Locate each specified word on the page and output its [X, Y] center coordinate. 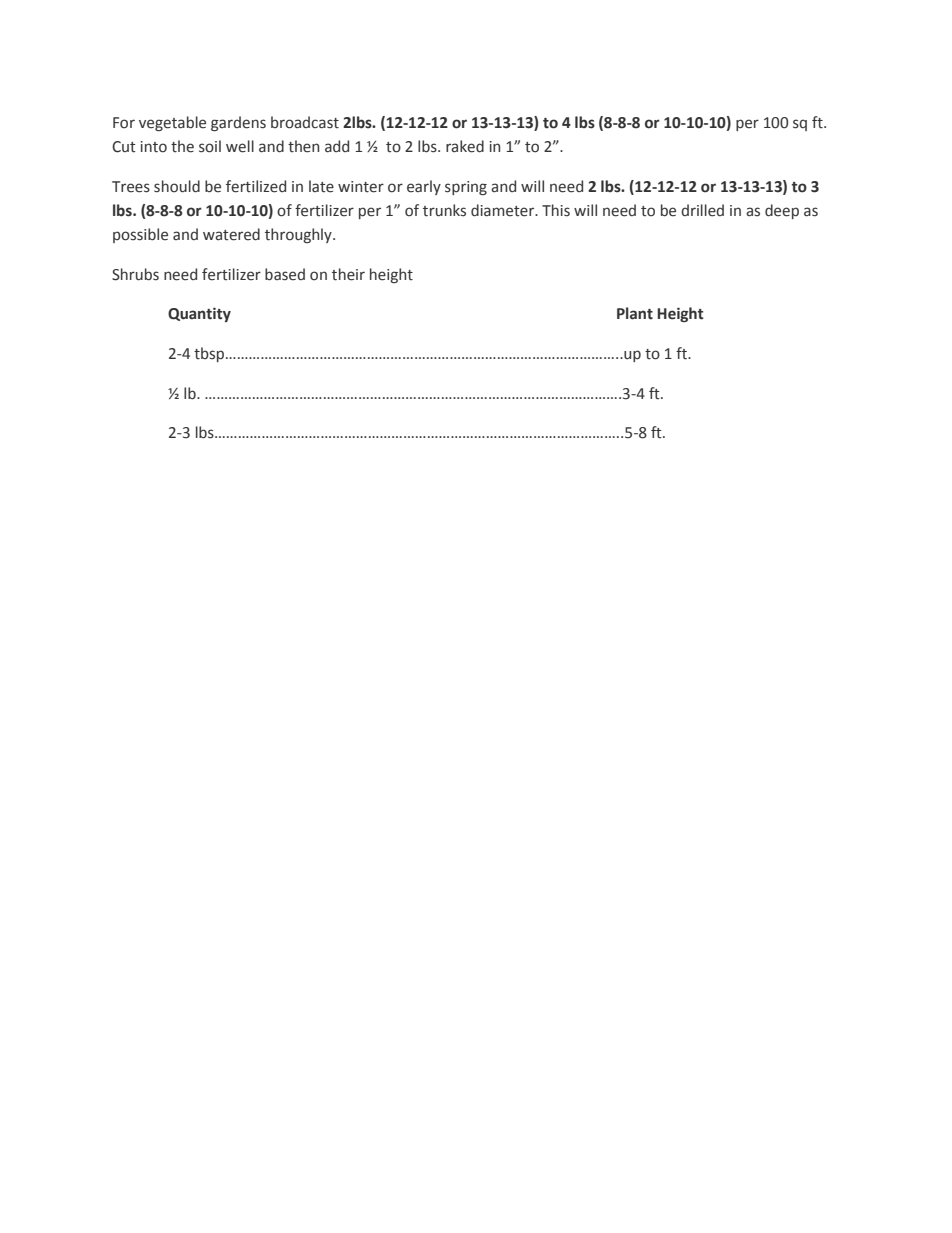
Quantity [199, 314]
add [337, 146]
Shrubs [135, 274]
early [424, 187]
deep [782, 211]
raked [465, 146]
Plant [635, 313]
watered [231, 234]
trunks [444, 210]
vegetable [172, 123]
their [348, 274]
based [285, 274]
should [177, 186]
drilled [702, 210]
